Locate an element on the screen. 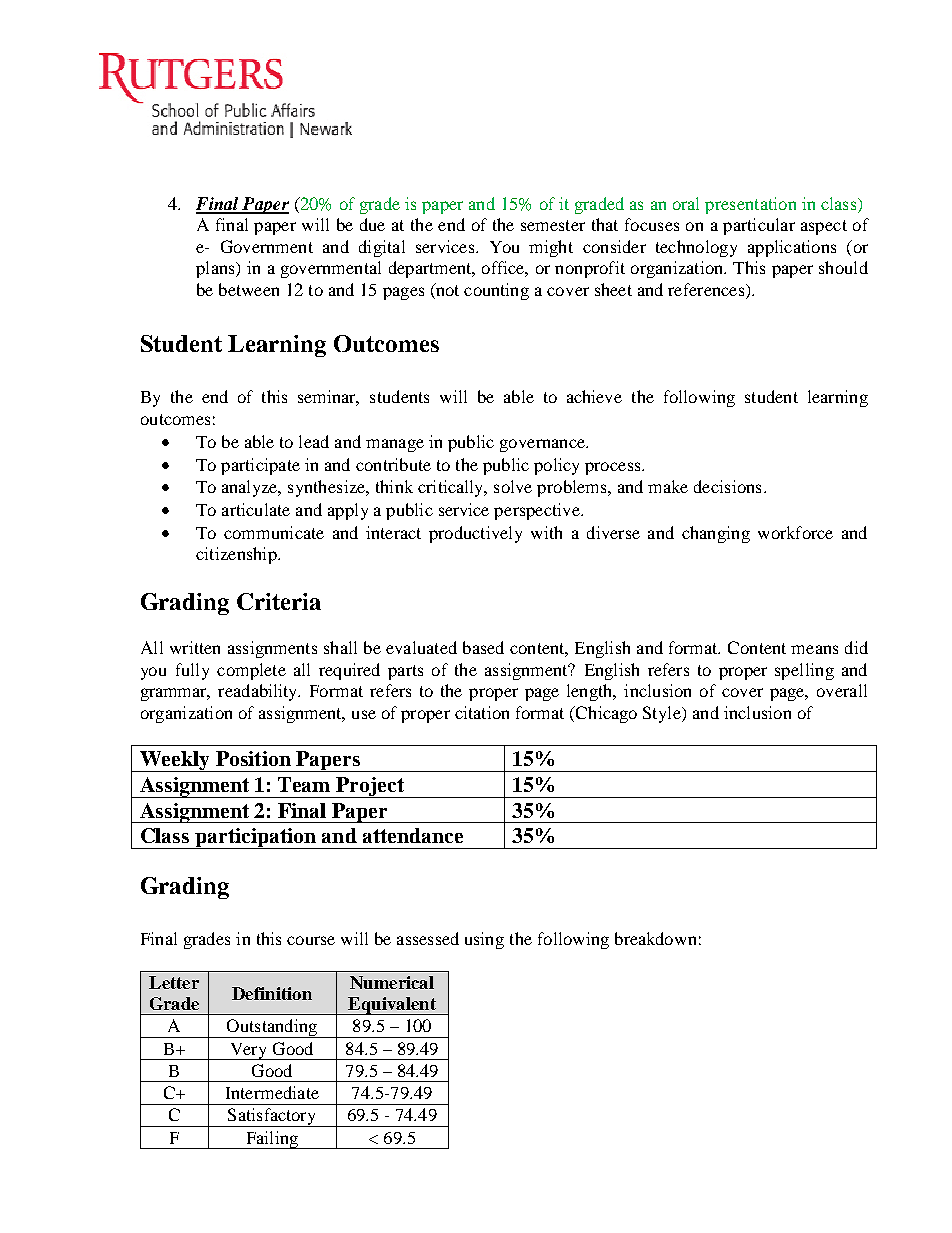 This screenshot has height=1233, width=952. workforce is located at coordinates (795, 532).
